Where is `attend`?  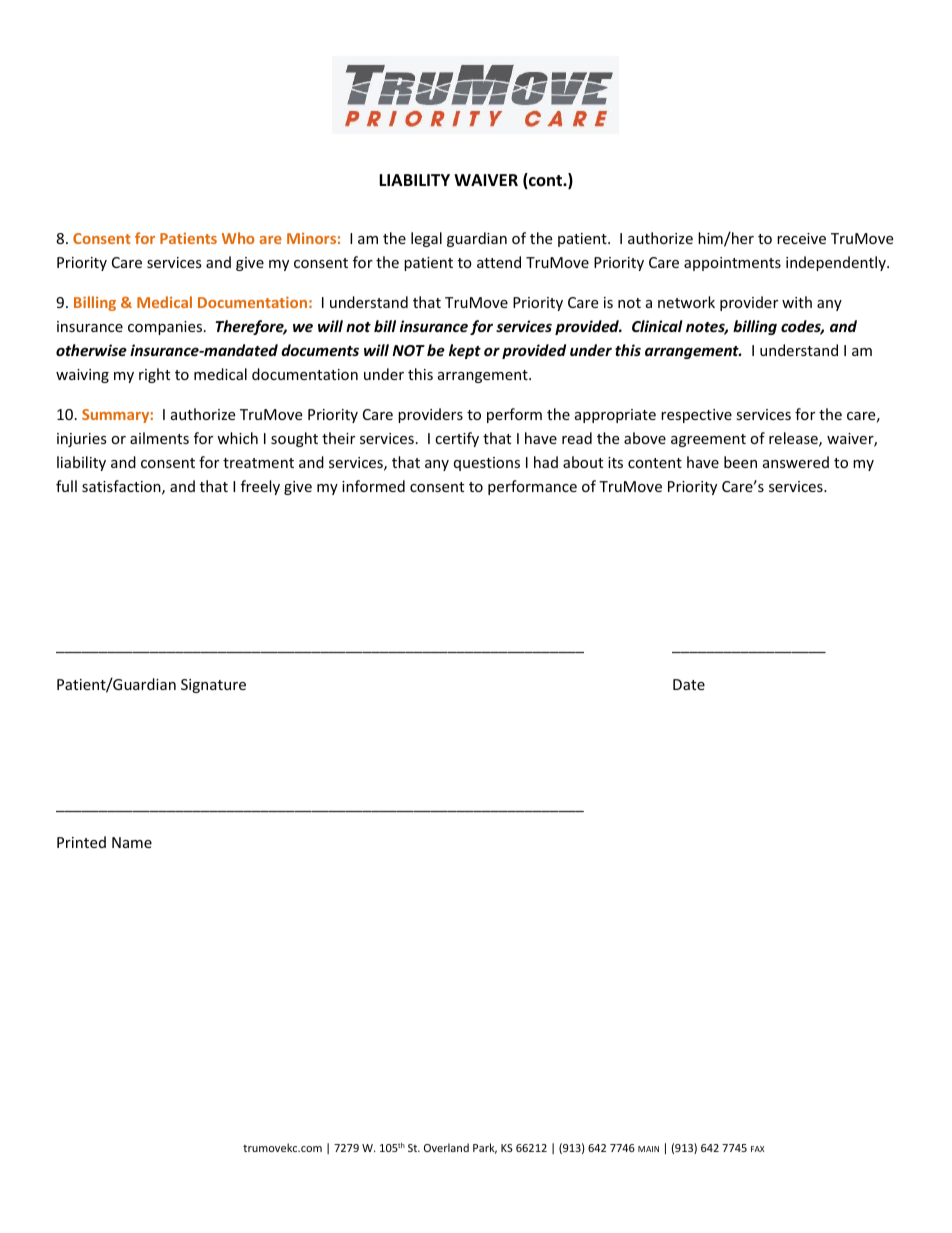
attend is located at coordinates (499, 262).
